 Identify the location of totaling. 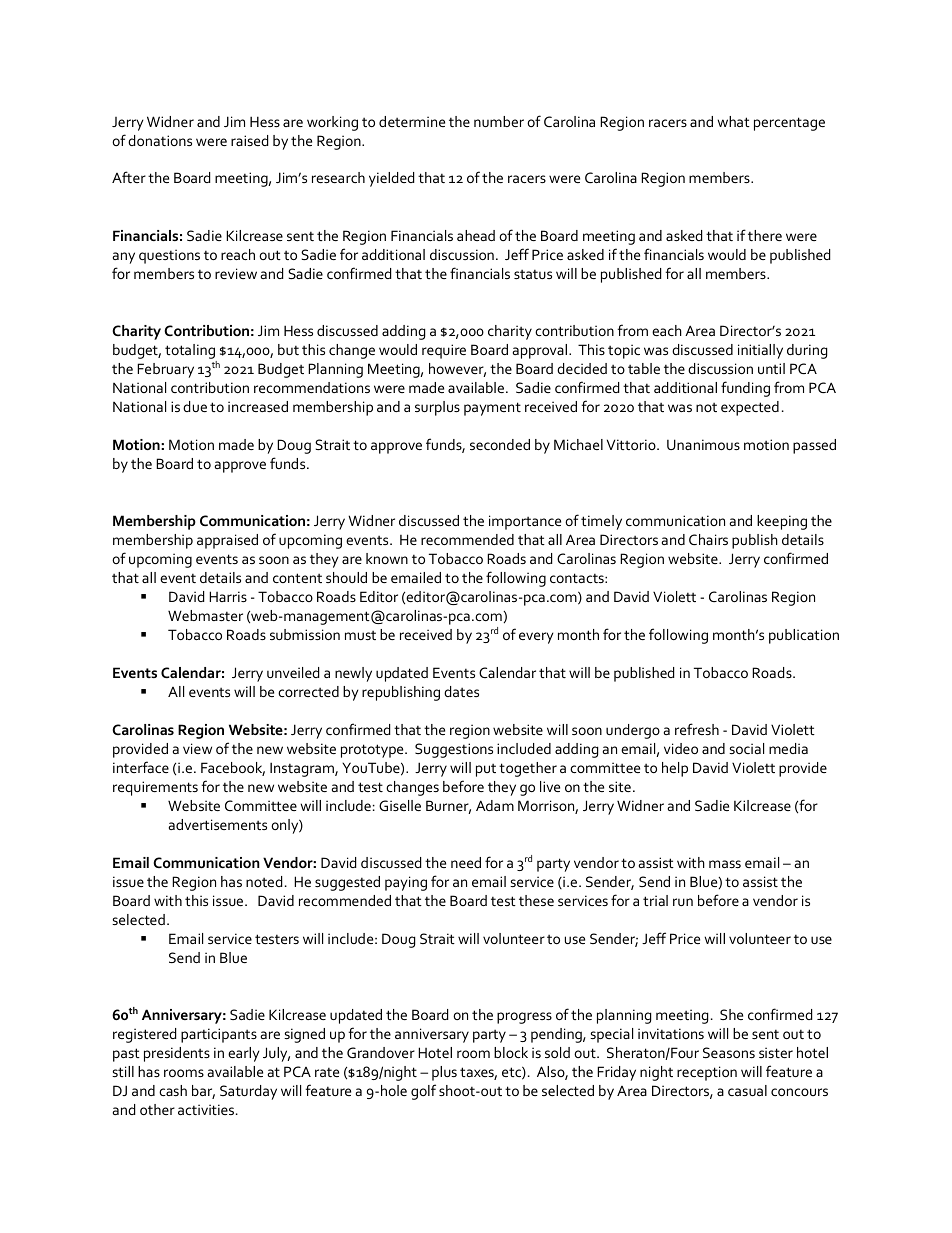
(190, 351).
